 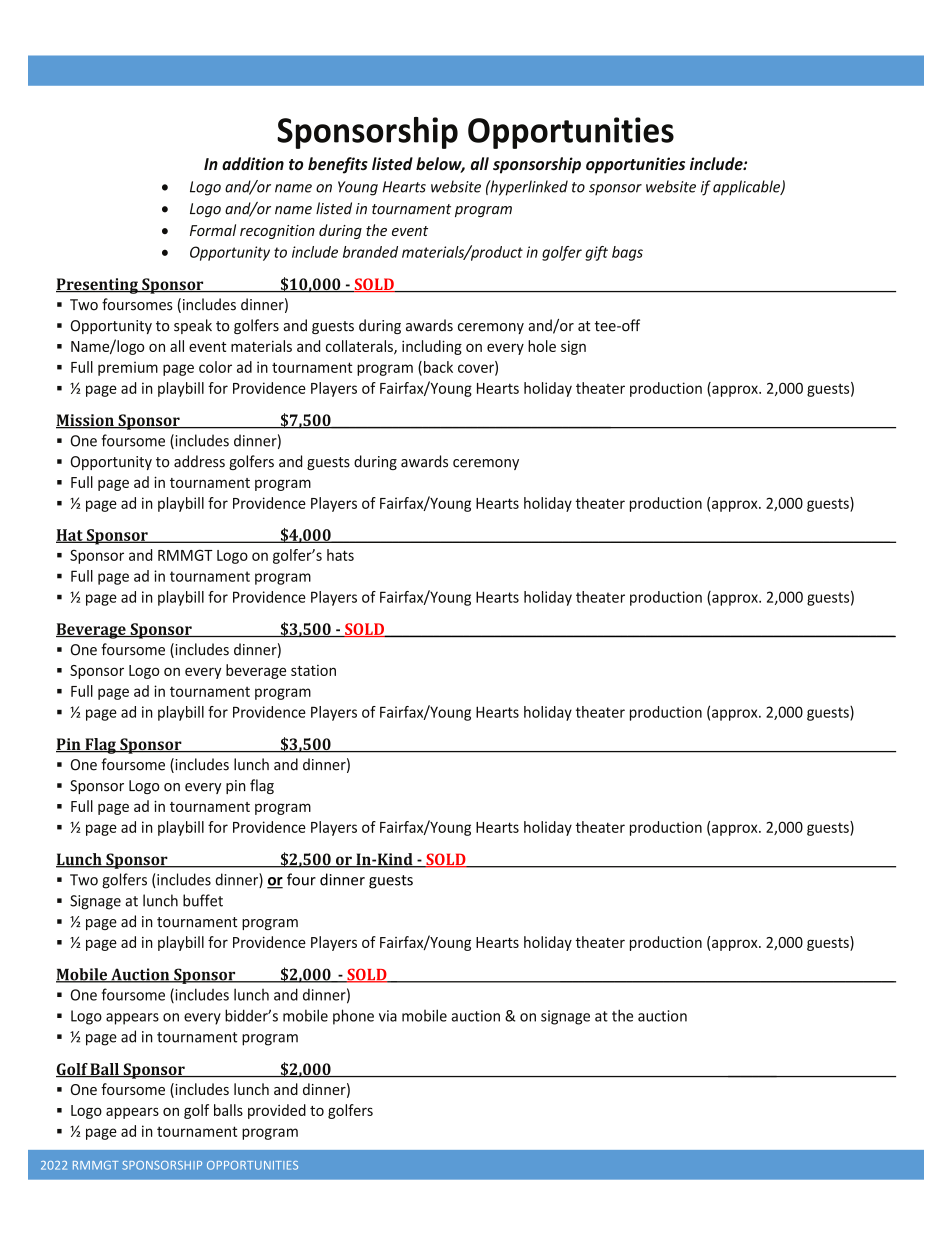 I want to click on hats, so click(x=340, y=555).
